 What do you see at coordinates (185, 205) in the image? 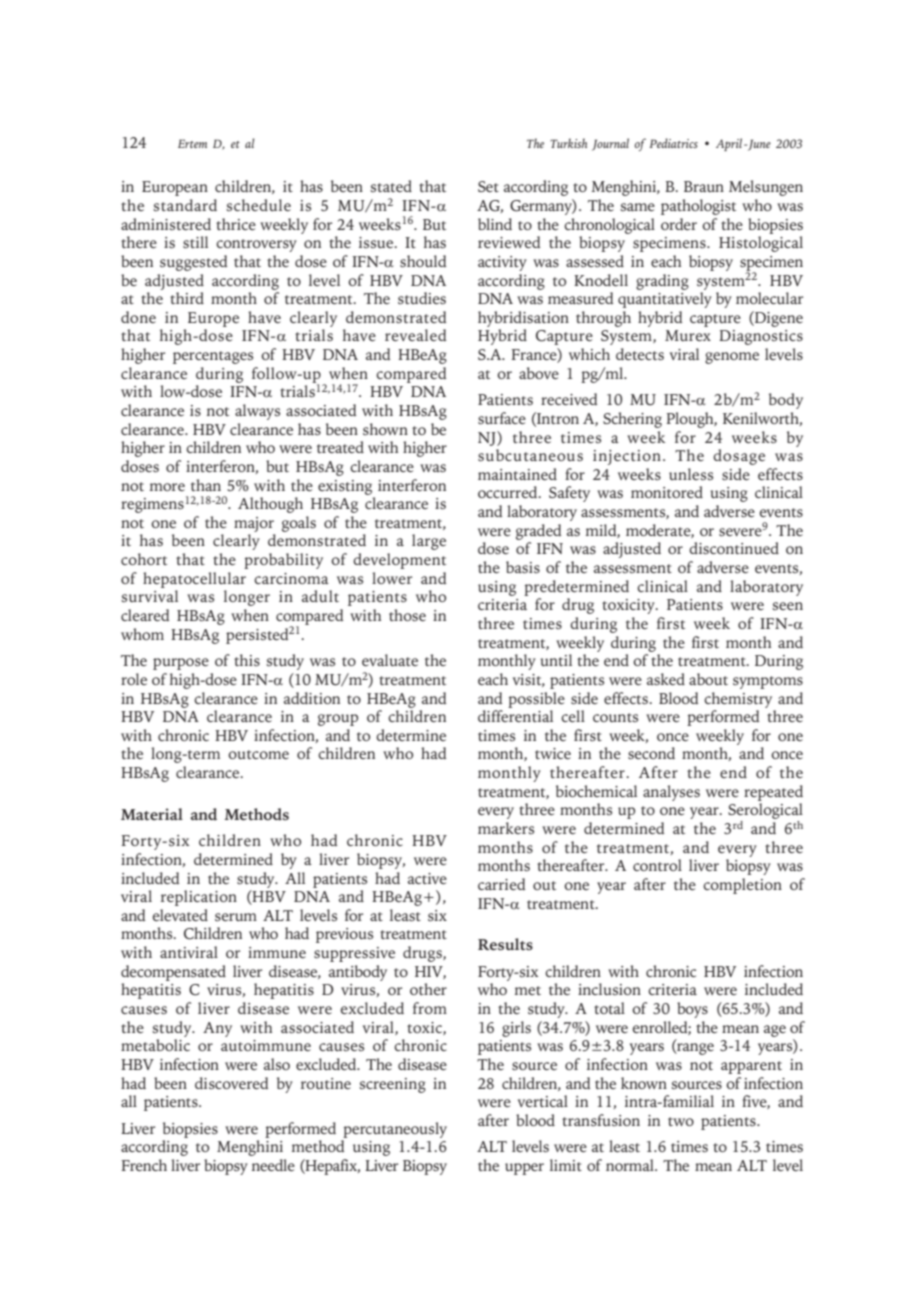
I see `standard` at bounding box center [185, 205].
